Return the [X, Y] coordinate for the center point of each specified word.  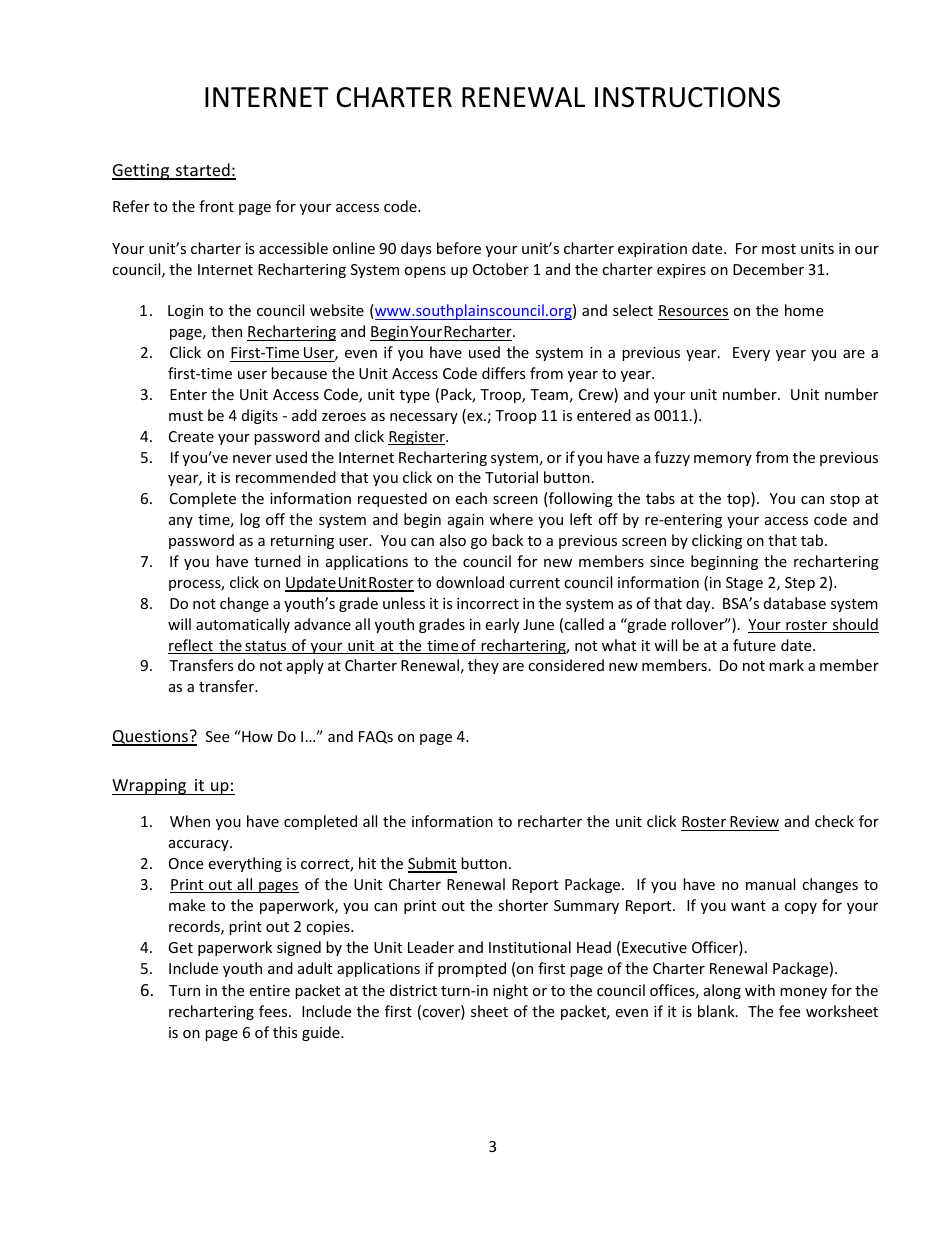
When [190, 821]
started [203, 171]
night [510, 991]
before [459, 248]
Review [754, 821]
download [470, 582]
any [181, 522]
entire [269, 990]
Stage [744, 584]
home [804, 310]
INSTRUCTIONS [687, 97]
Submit [432, 864]
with [760, 990]
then [226, 331]
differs [504, 373]
